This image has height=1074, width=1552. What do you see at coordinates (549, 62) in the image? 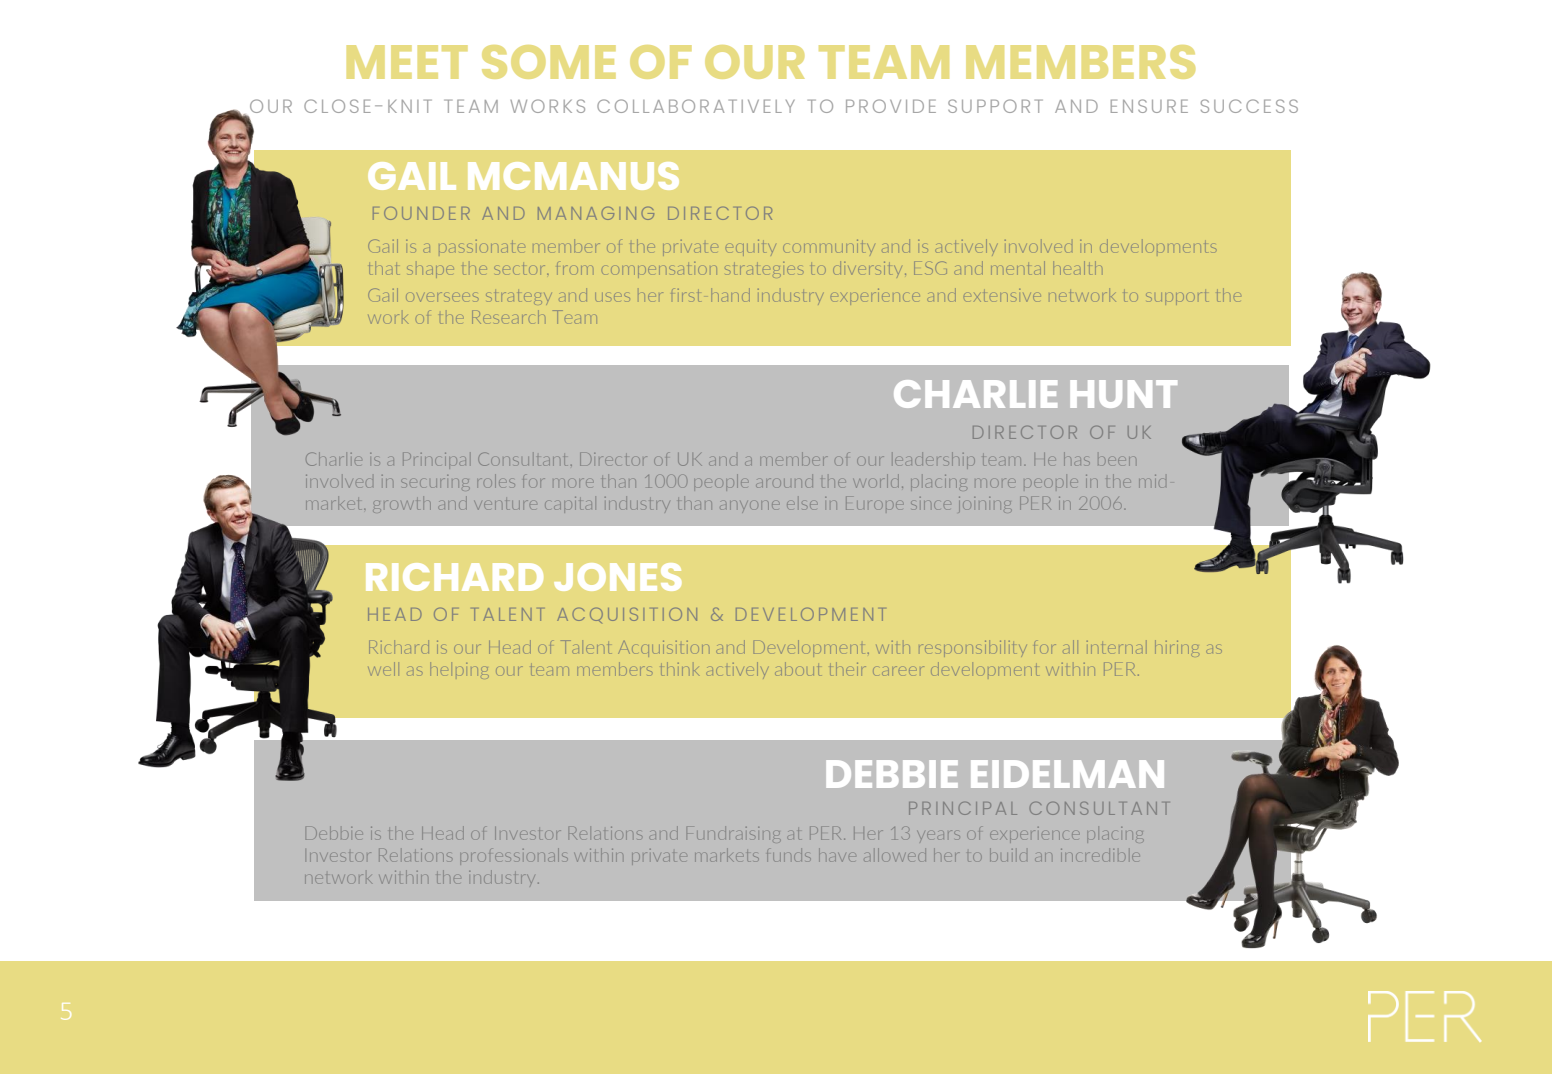
I see `SOME` at bounding box center [549, 62].
